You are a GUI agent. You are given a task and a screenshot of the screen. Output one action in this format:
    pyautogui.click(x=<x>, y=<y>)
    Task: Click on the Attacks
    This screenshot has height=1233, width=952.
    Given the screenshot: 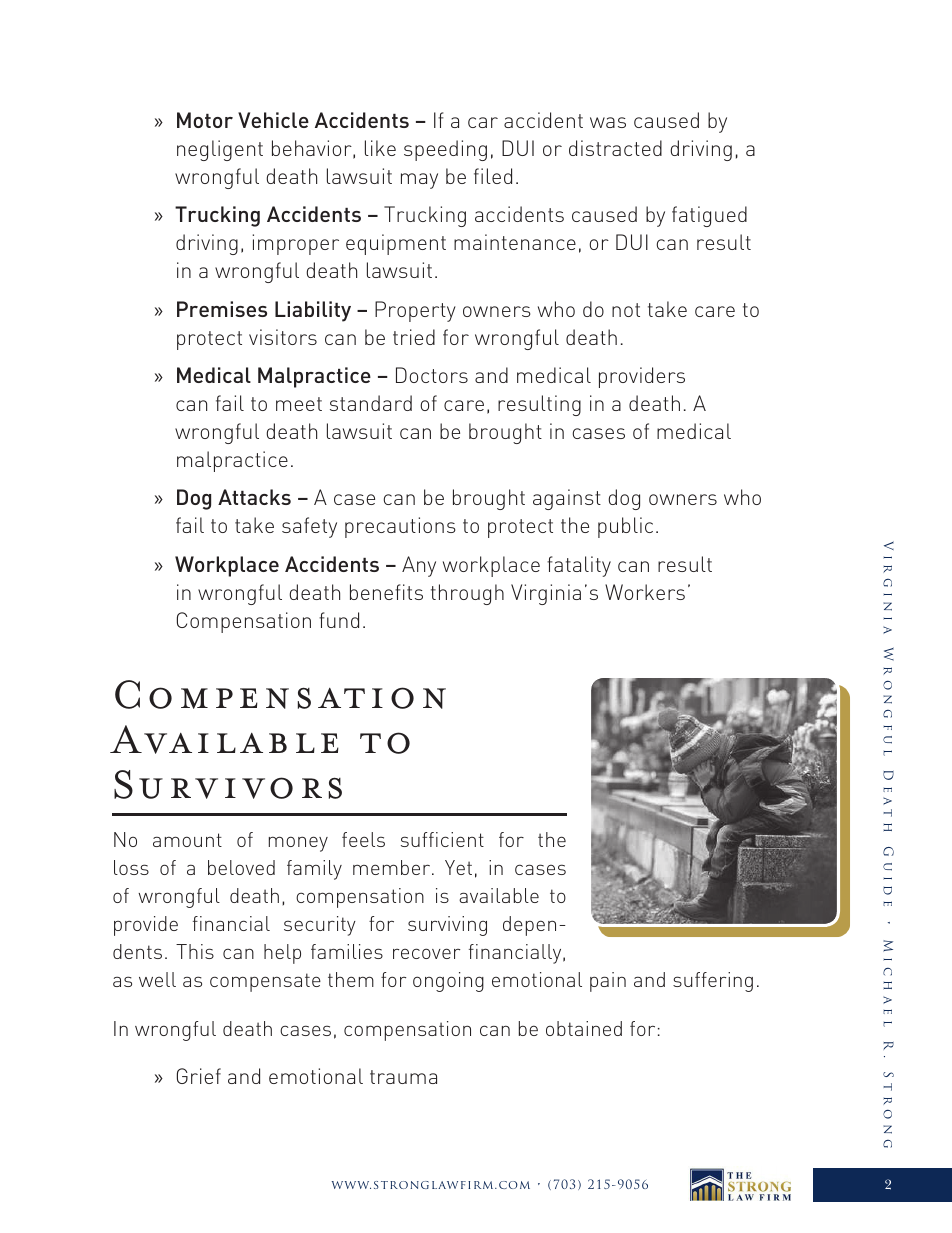 What is the action you would take?
    pyautogui.click(x=254, y=497)
